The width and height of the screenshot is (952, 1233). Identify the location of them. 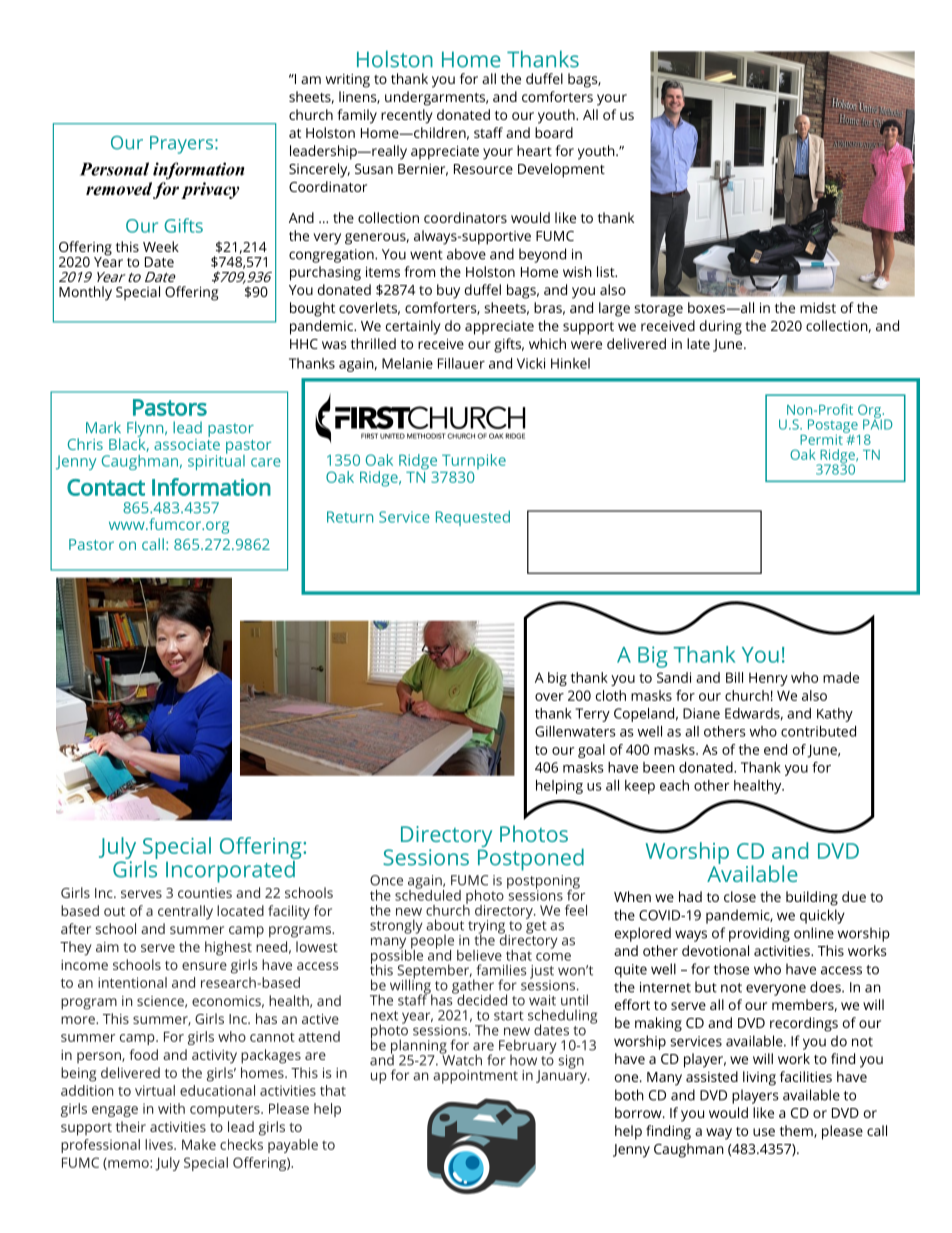
(797, 1131).
